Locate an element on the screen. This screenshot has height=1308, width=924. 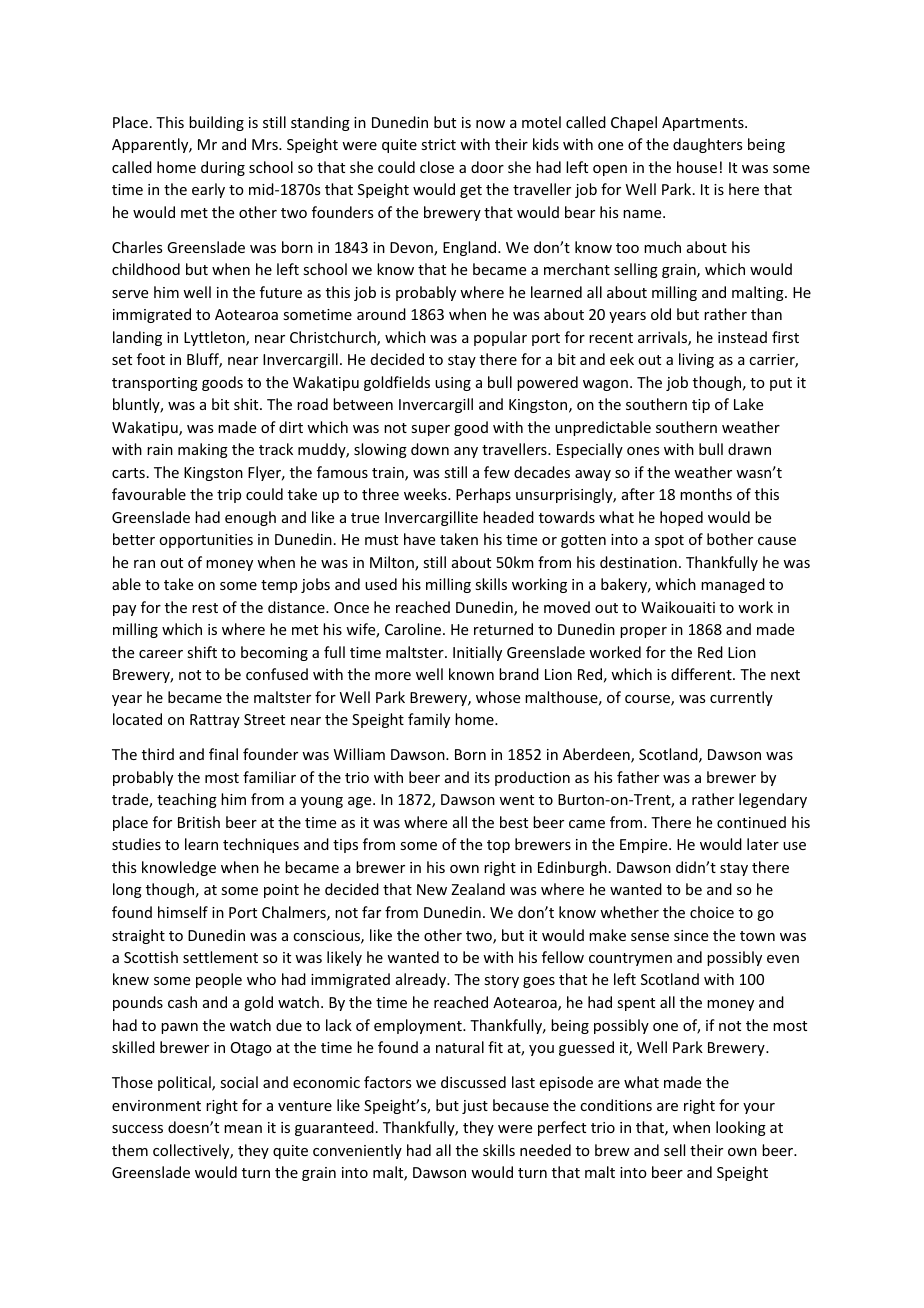
daughters is located at coordinates (707, 145).
